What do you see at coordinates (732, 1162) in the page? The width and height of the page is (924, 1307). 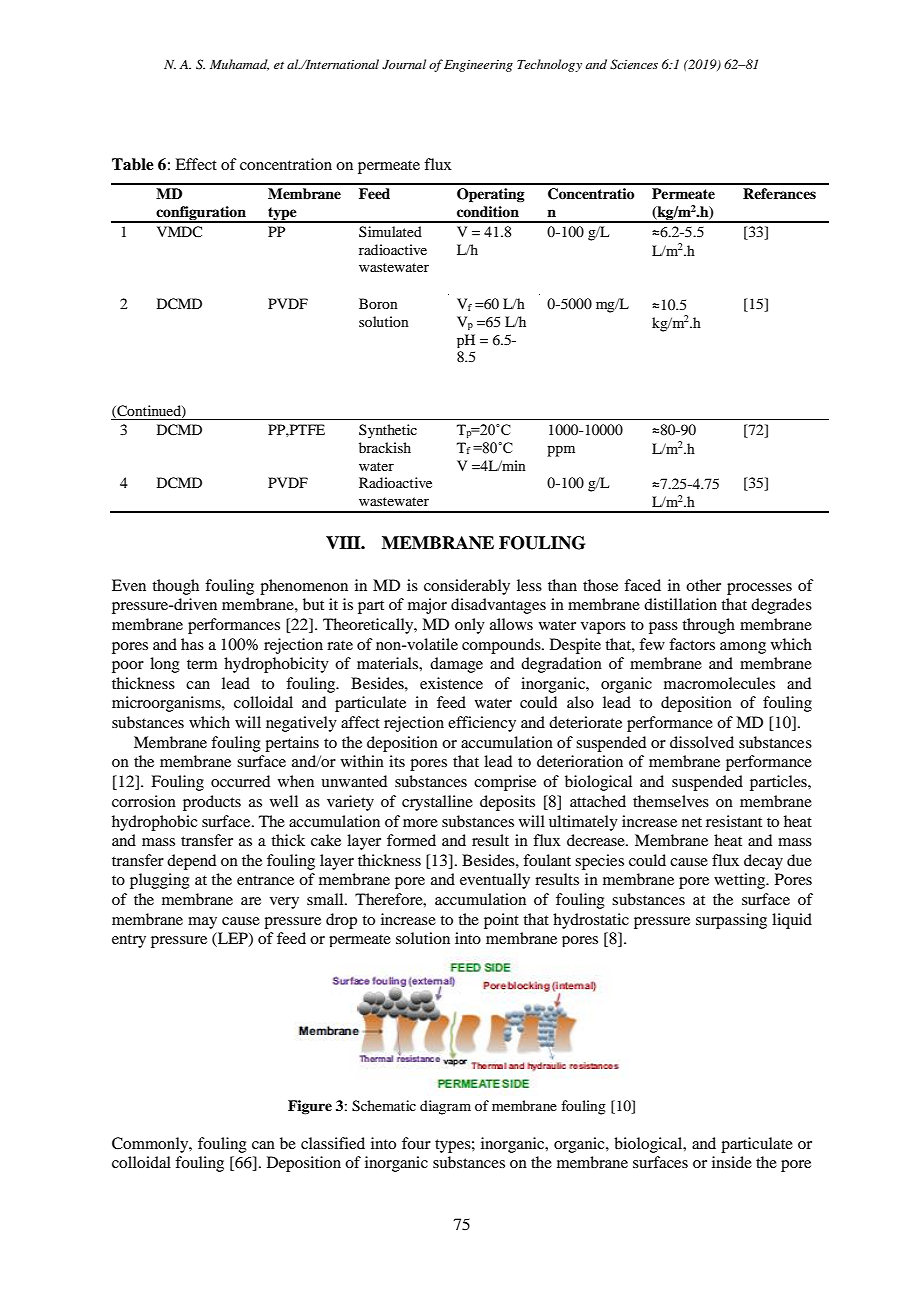 I see `inside` at bounding box center [732, 1162].
